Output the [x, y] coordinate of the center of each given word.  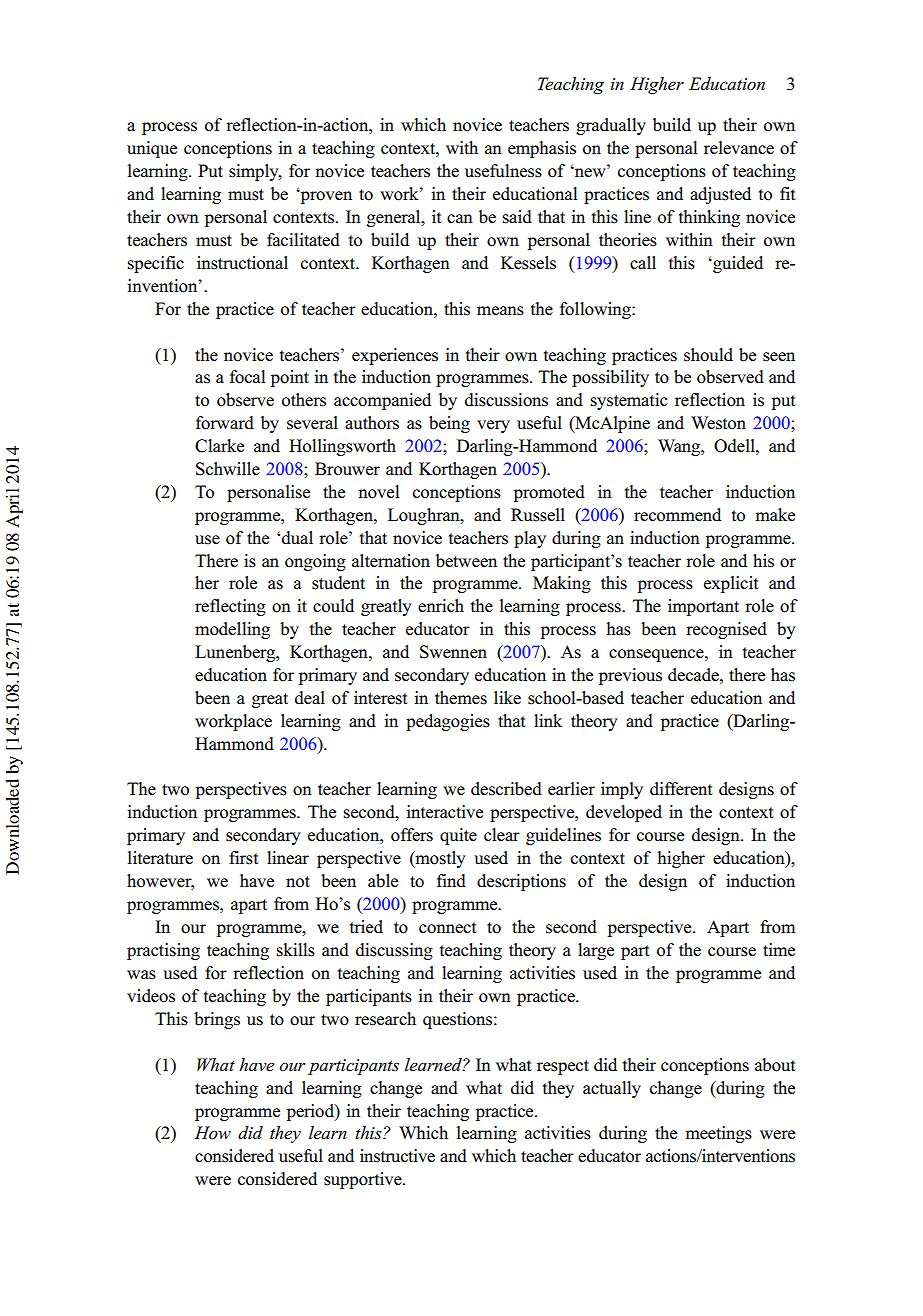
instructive [397, 1156]
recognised [726, 630]
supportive [364, 1180]
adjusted [720, 195]
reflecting [230, 607]
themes [461, 698]
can [460, 218]
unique [152, 149]
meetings [718, 1134]
